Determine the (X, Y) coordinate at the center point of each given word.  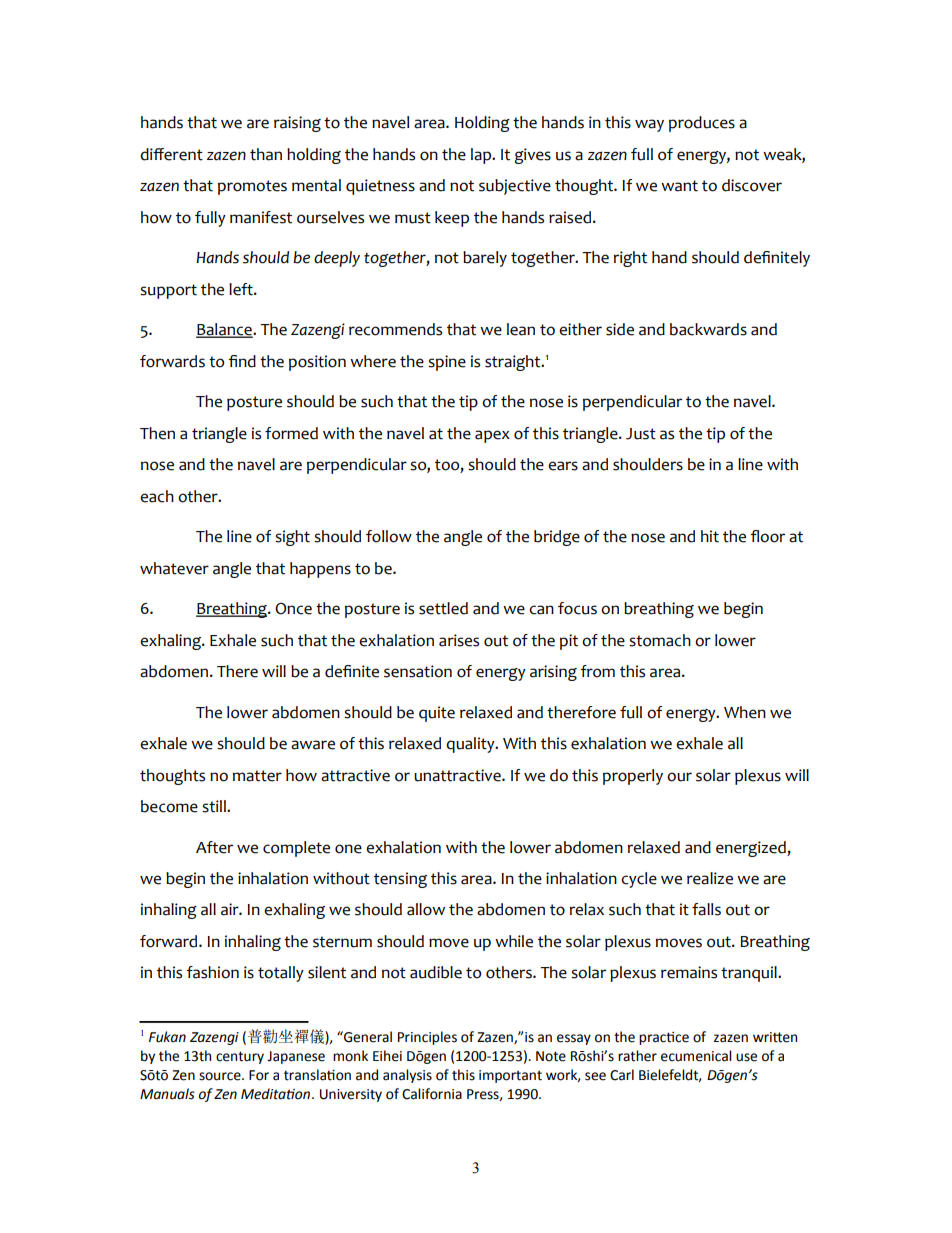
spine (447, 363)
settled (443, 608)
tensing (400, 880)
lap (482, 156)
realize (710, 878)
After (214, 847)
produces (702, 124)
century (240, 1057)
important (510, 1076)
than (266, 154)
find (242, 361)
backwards (708, 329)
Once (293, 608)
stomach (660, 640)
